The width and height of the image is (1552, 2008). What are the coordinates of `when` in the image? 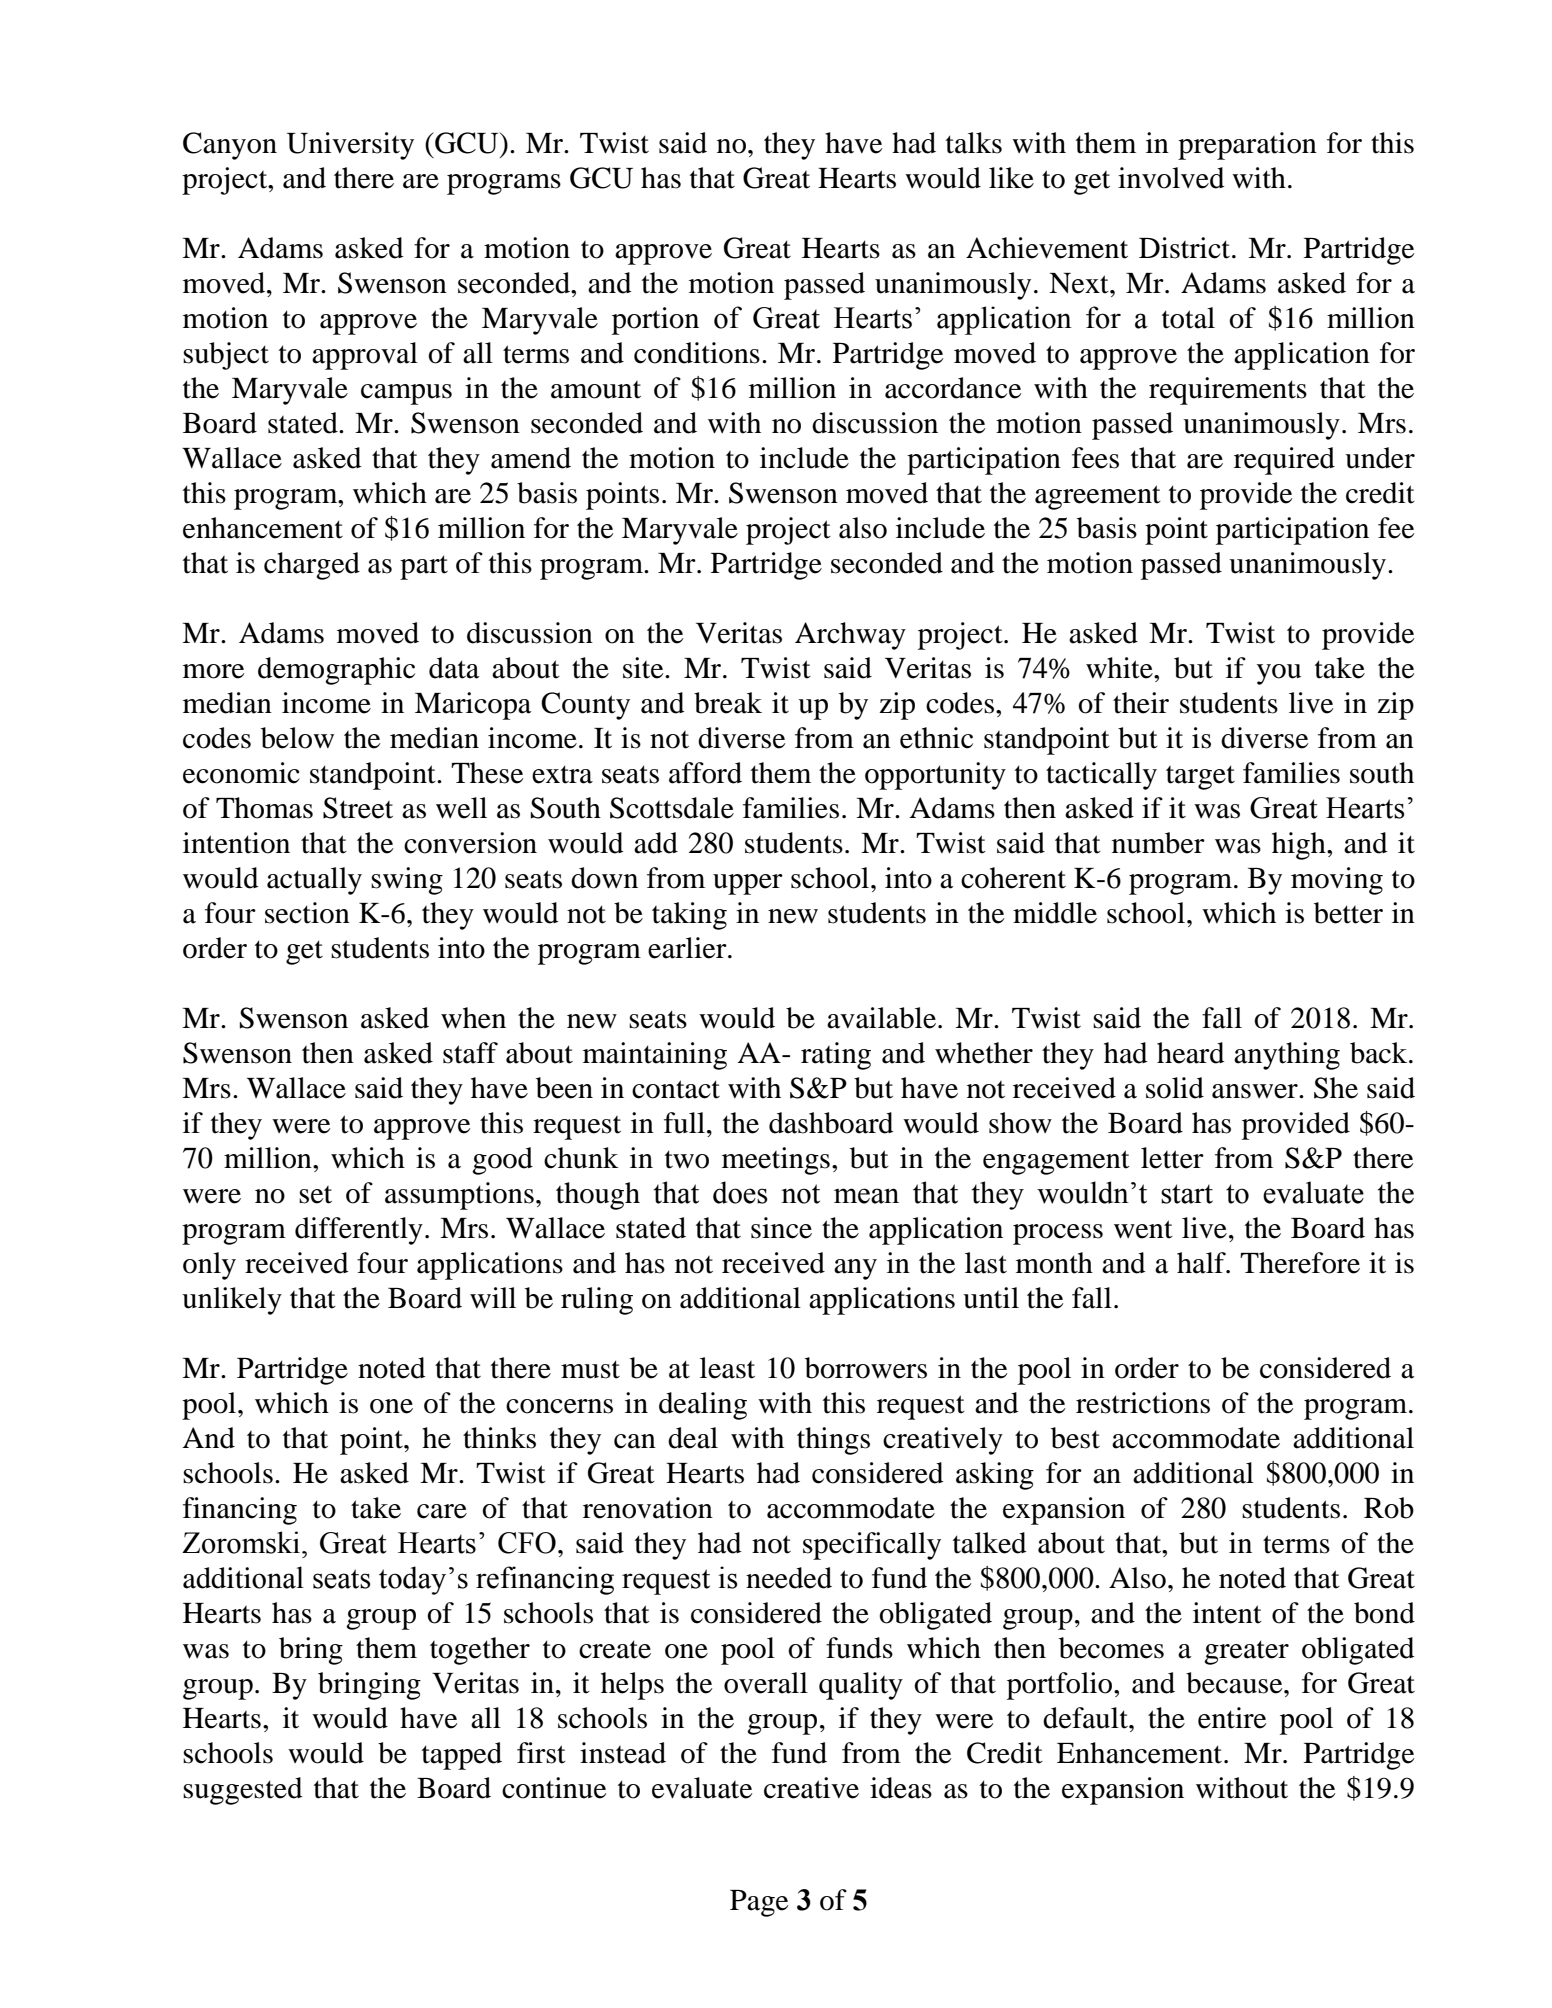 It's located at (473, 1018).
